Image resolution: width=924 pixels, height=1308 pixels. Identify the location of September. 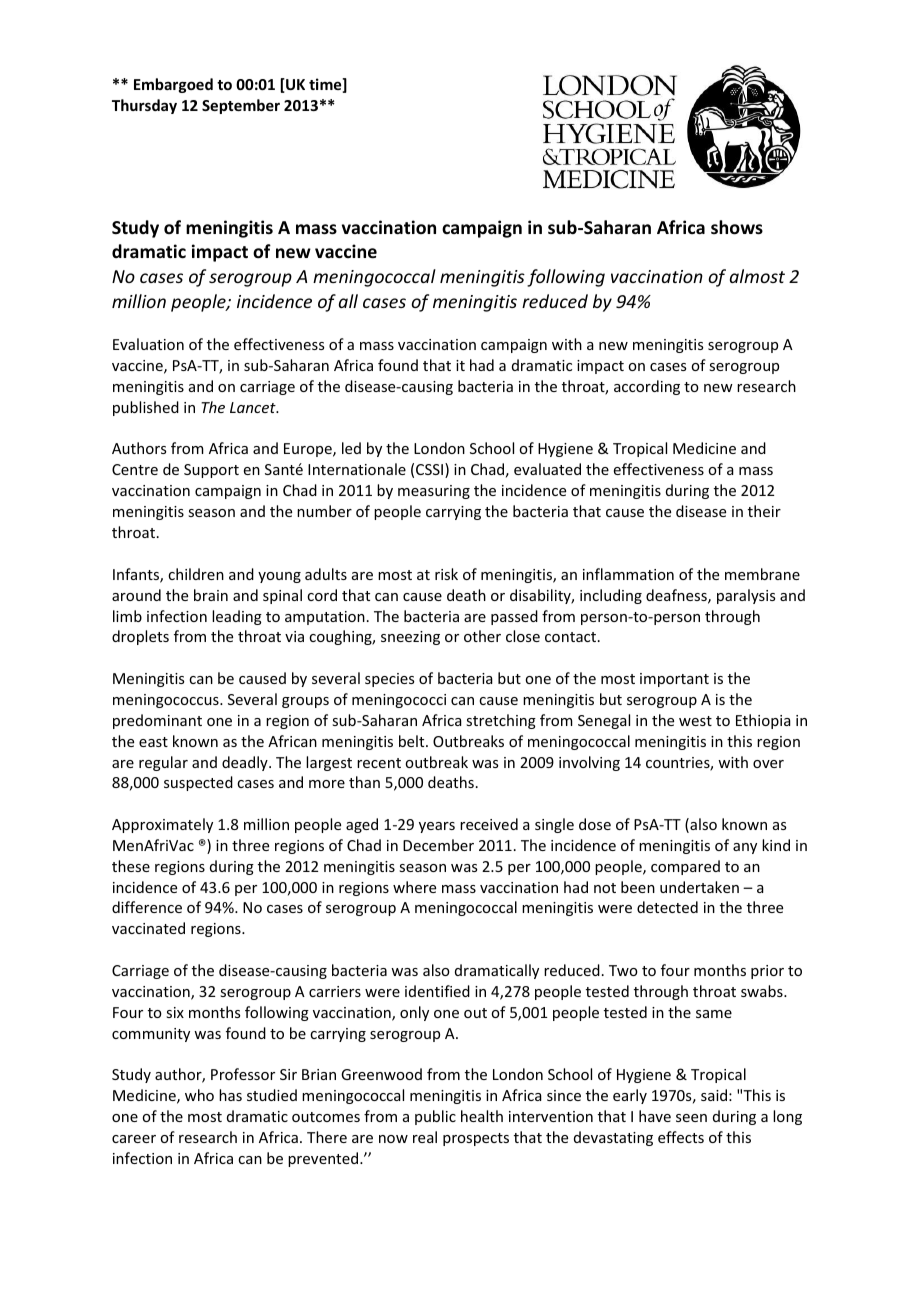
(241, 106).
